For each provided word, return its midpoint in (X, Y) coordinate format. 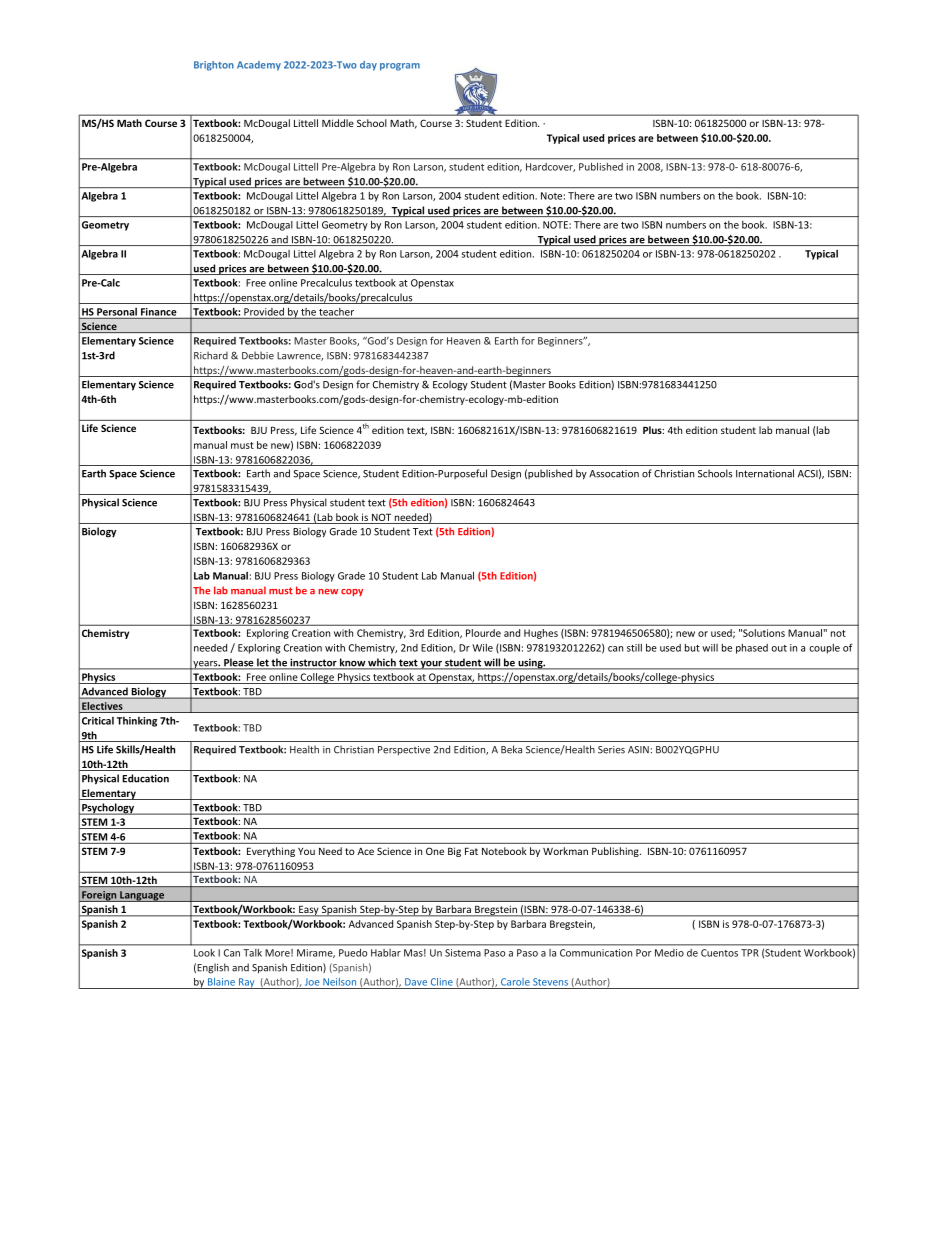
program (400, 67)
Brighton (214, 66)
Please (239, 663)
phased (752, 649)
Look (204, 953)
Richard (211, 355)
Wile (482, 648)
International (765, 473)
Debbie (258, 355)
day (368, 66)
